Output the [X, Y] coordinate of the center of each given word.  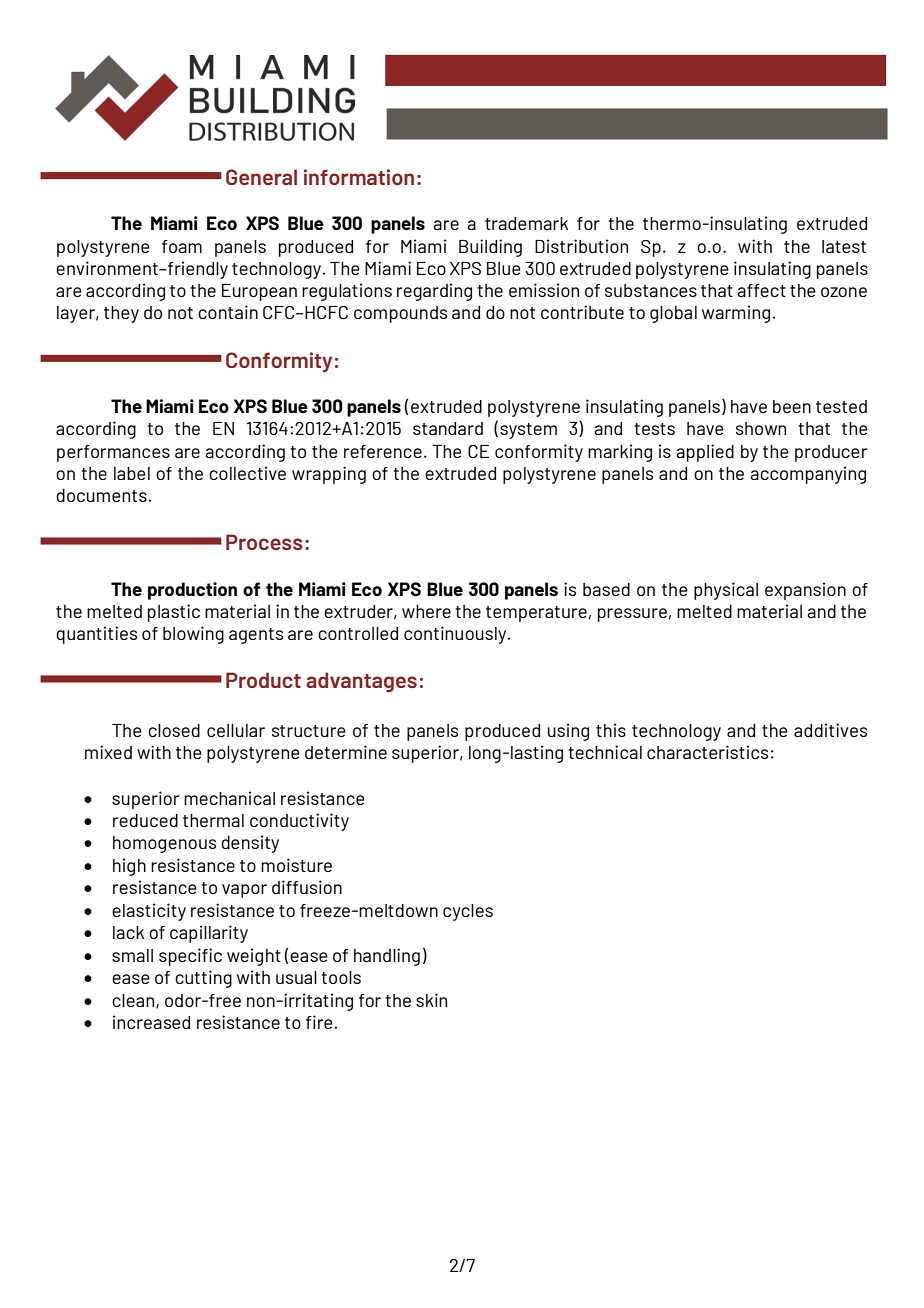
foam [182, 246]
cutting [203, 979]
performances [113, 453]
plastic [174, 613]
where [426, 611]
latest [844, 246]
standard [448, 428]
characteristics [707, 752]
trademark [526, 223]
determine [346, 752]
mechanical [229, 798]
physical [726, 591]
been [792, 406]
